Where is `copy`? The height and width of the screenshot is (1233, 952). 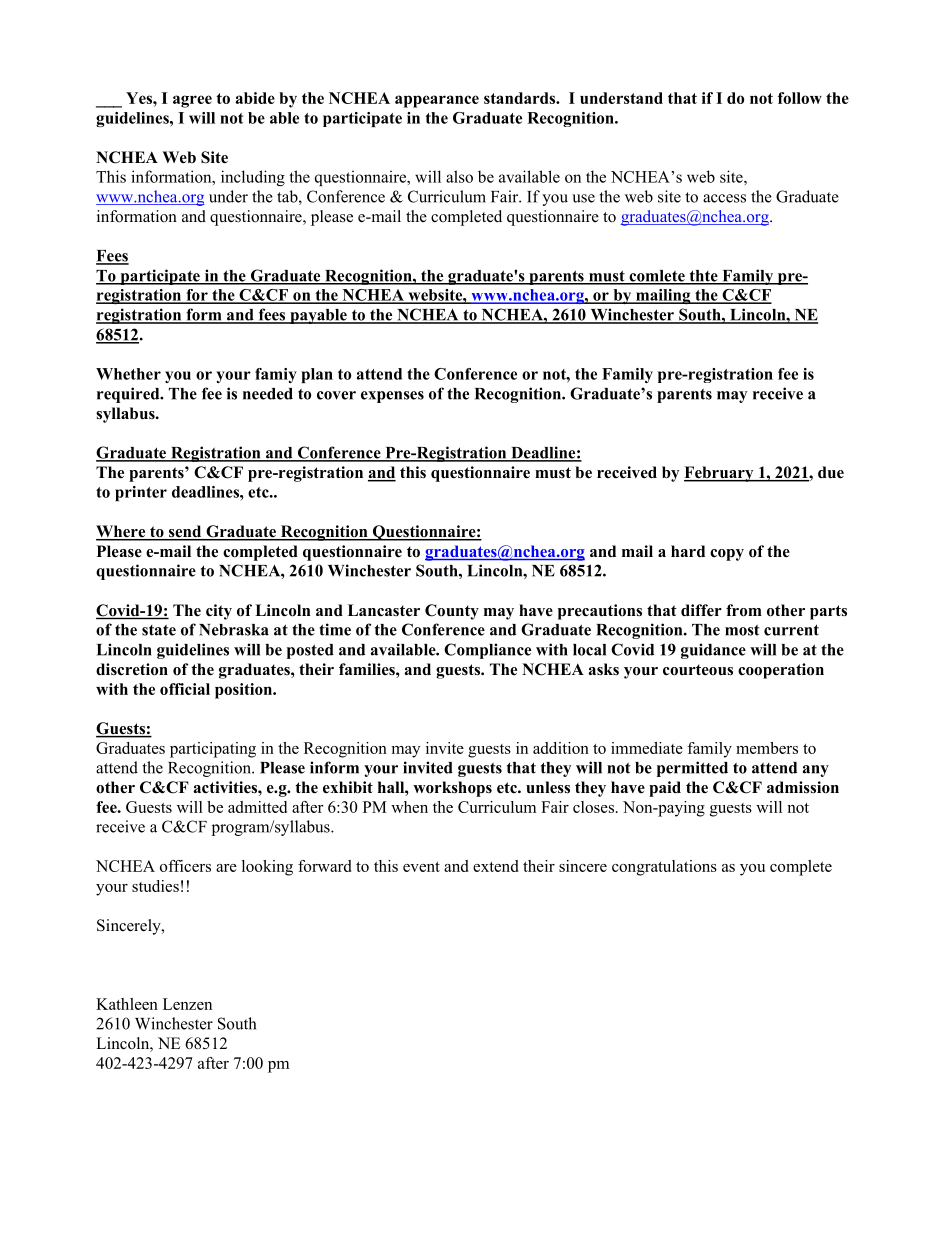 copy is located at coordinates (727, 555).
